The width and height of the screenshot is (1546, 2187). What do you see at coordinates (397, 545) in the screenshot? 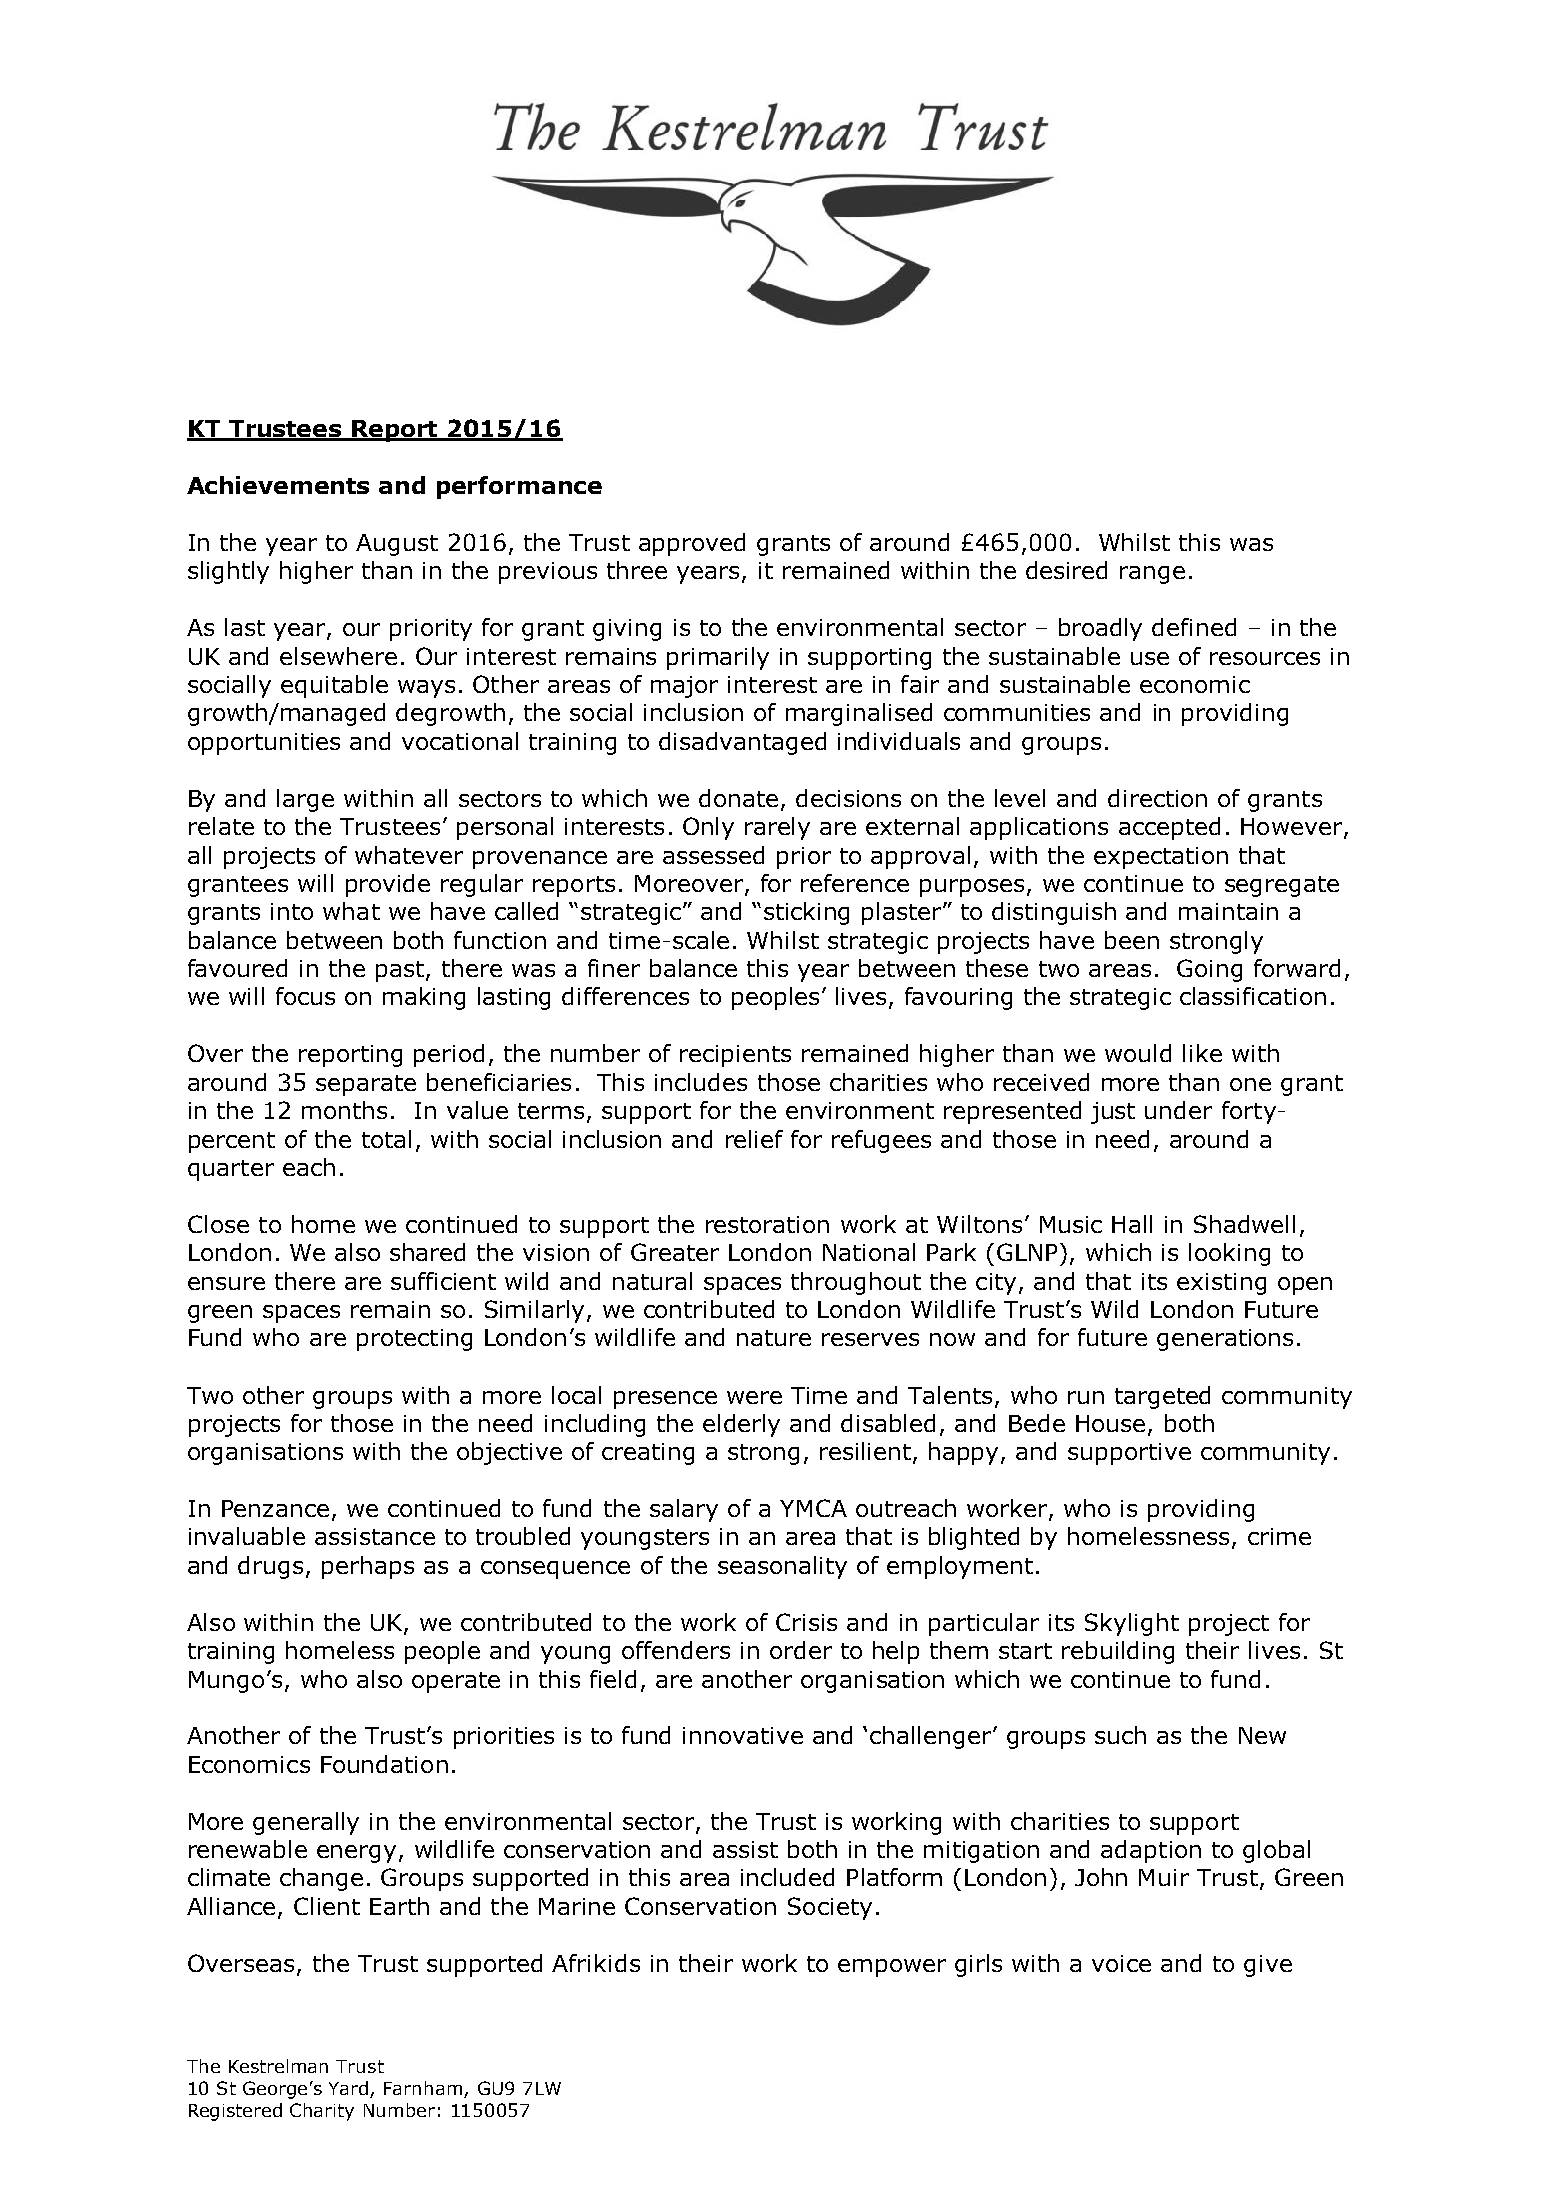
I see `August` at bounding box center [397, 545].
